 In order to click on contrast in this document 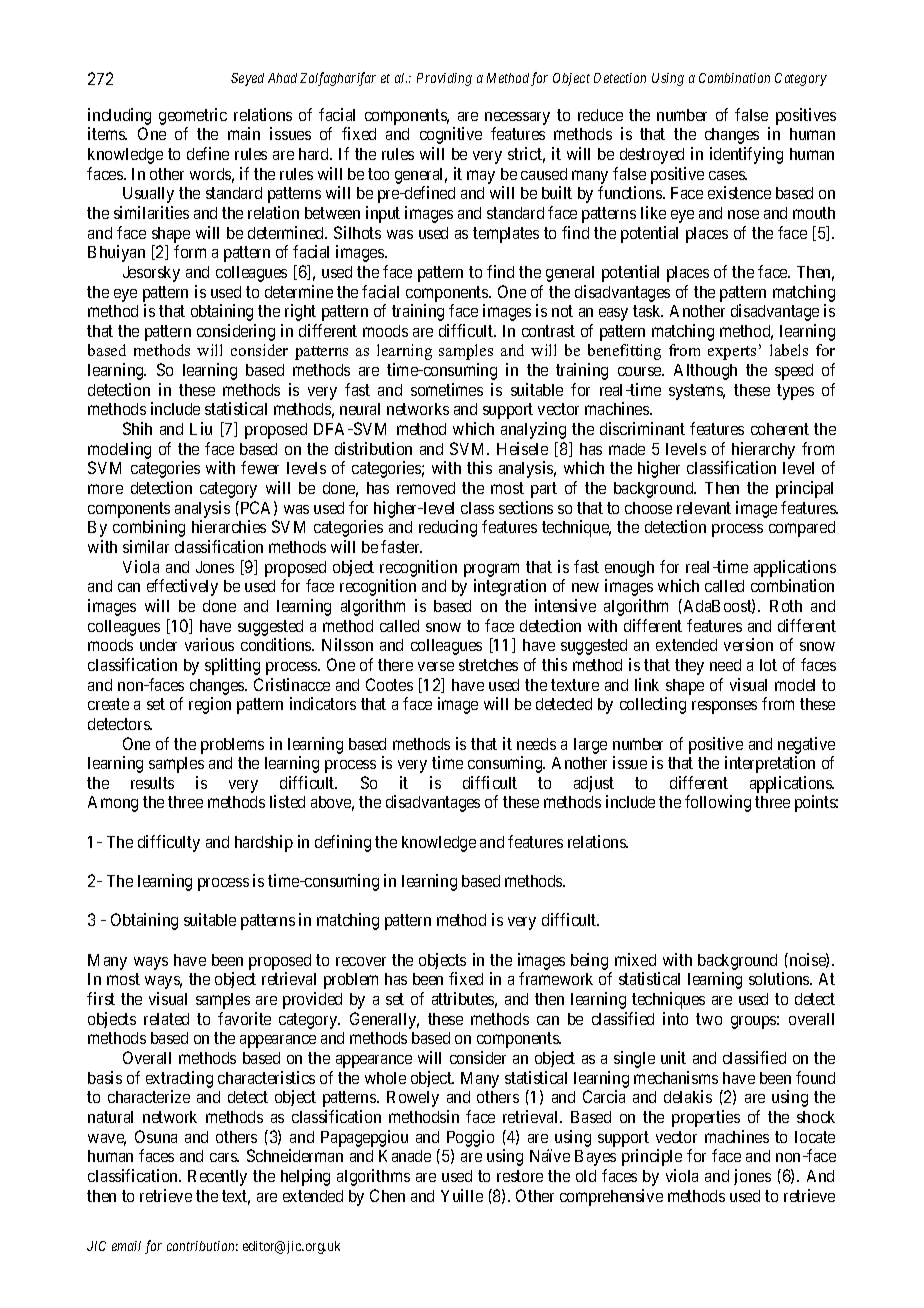, I will do `click(548, 331)`.
